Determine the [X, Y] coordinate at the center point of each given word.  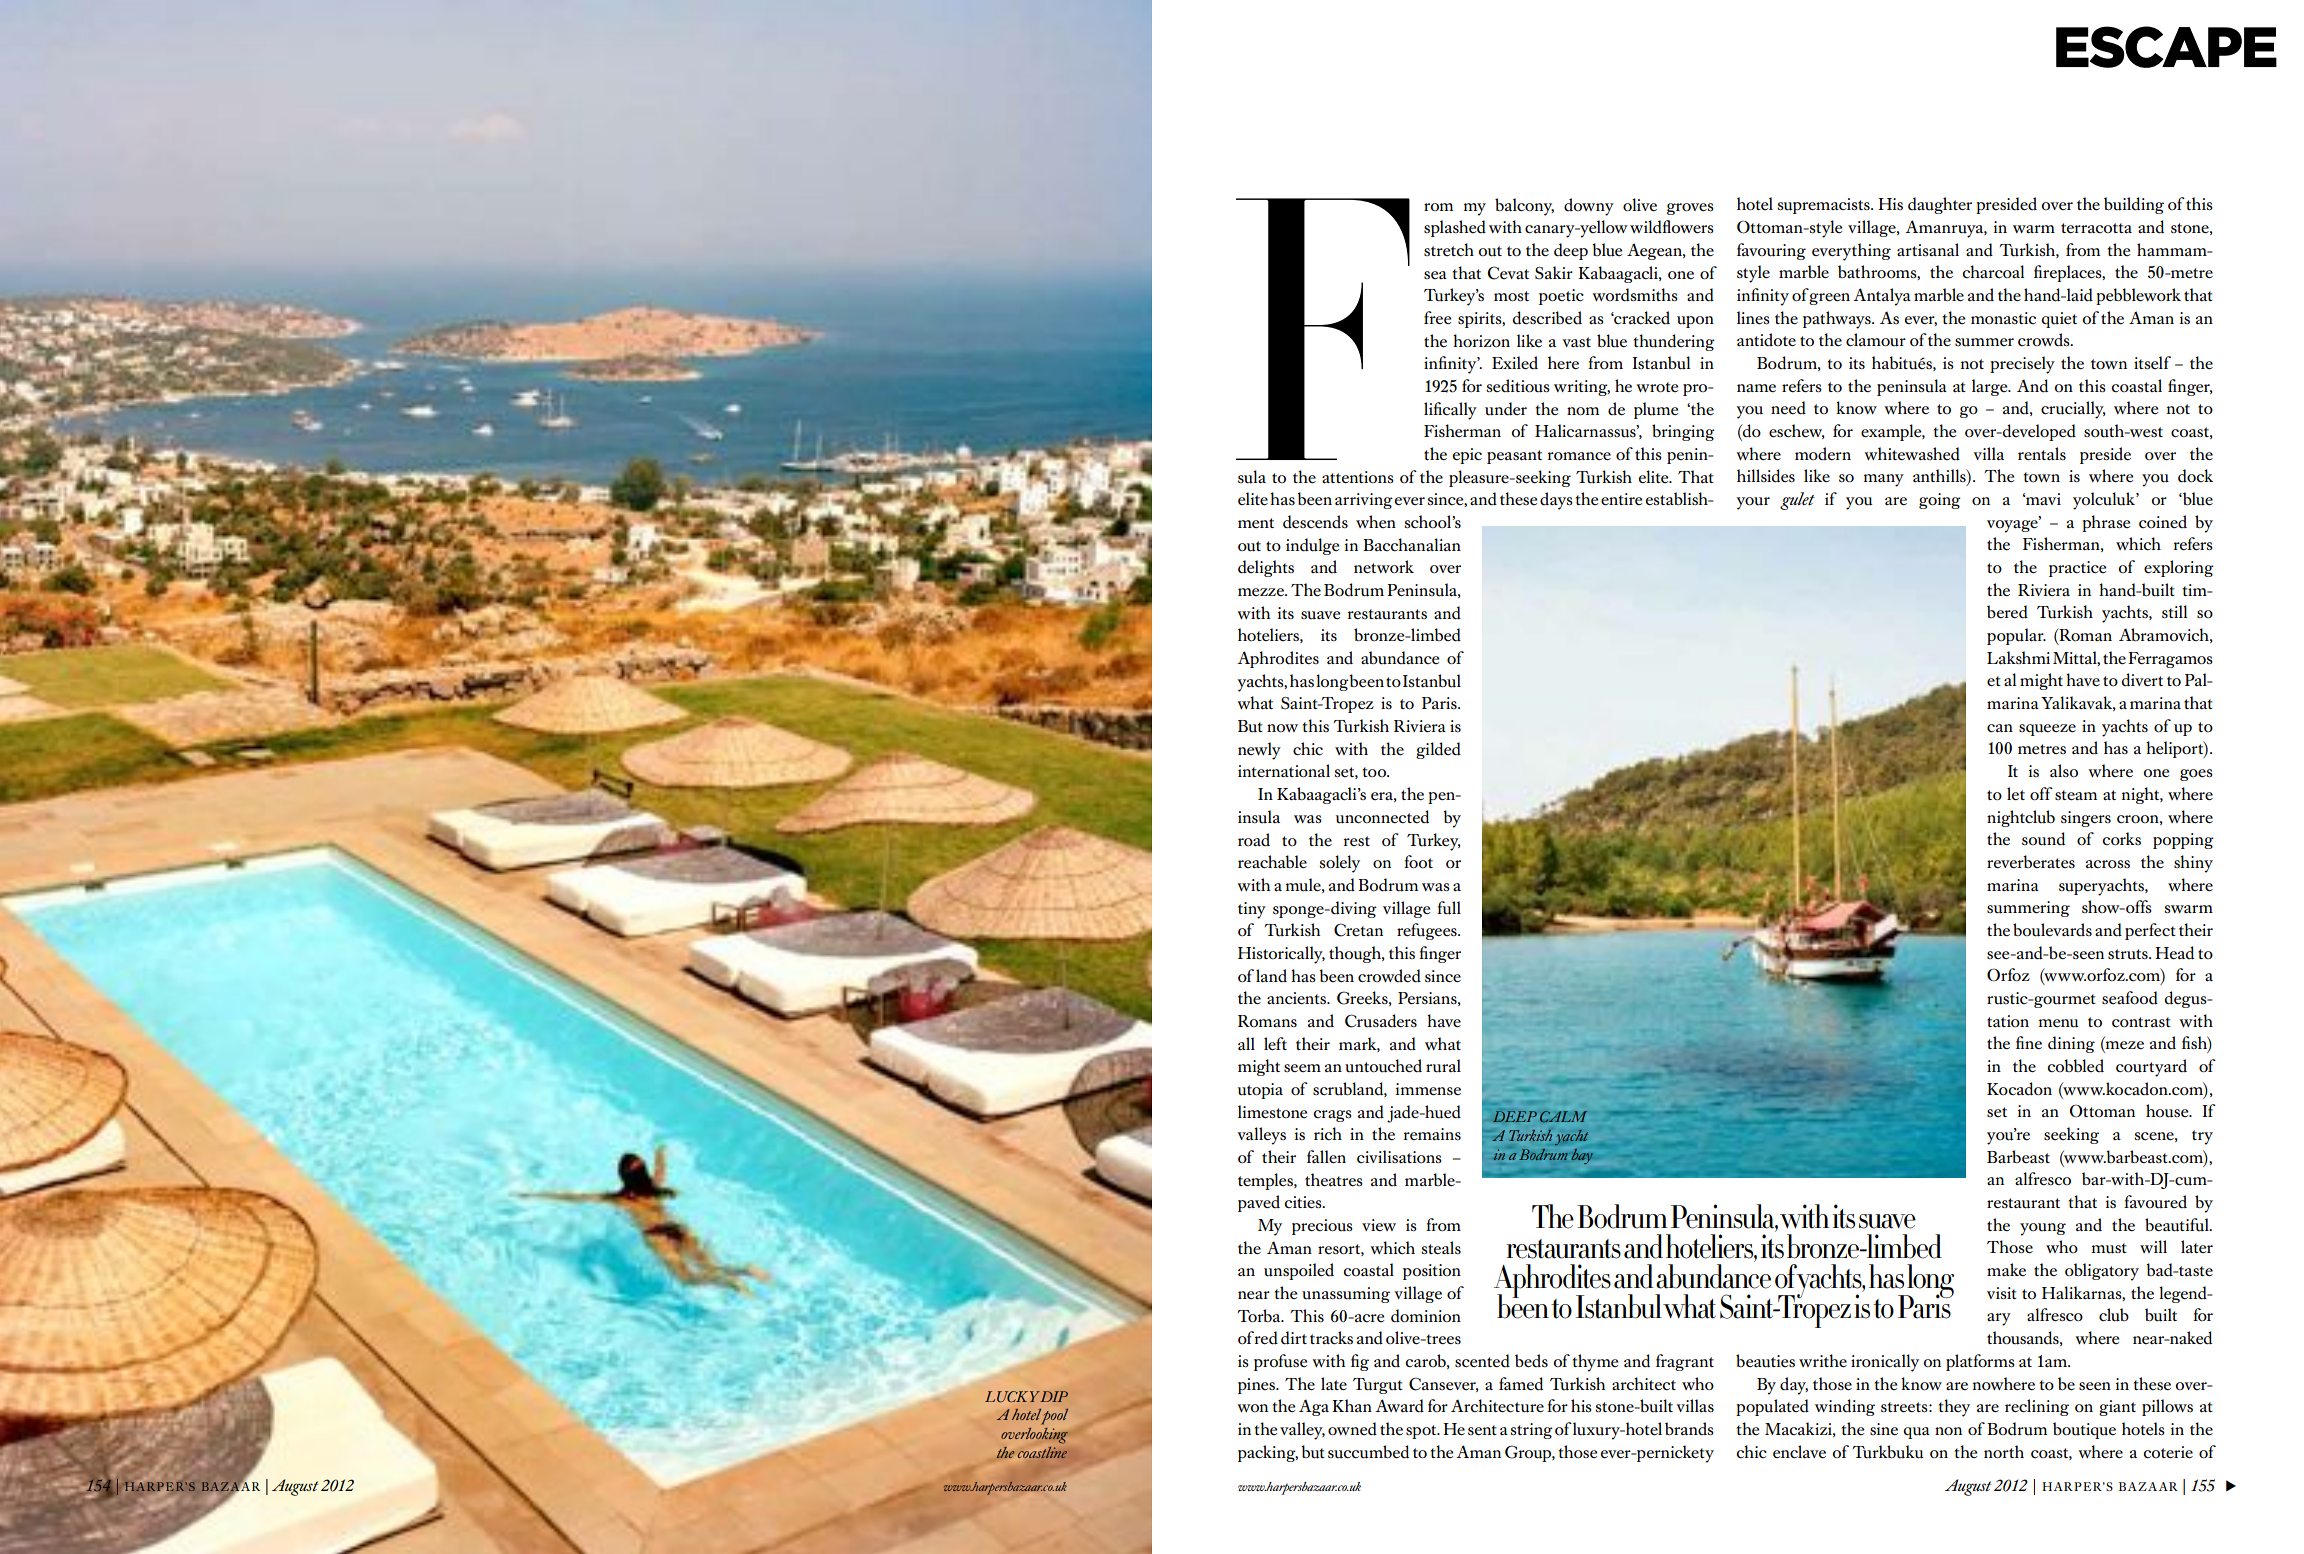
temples [1266, 1181]
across [2108, 864]
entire [1621, 499]
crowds [2045, 340]
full [1449, 908]
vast [1576, 342]
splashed [1455, 228]
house [2168, 1111]
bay [1582, 1156]
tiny [1252, 910]
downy [1589, 207]
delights [1266, 568]
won [1252, 1408]
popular [2016, 636]
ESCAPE [2166, 47]
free [1437, 317]
